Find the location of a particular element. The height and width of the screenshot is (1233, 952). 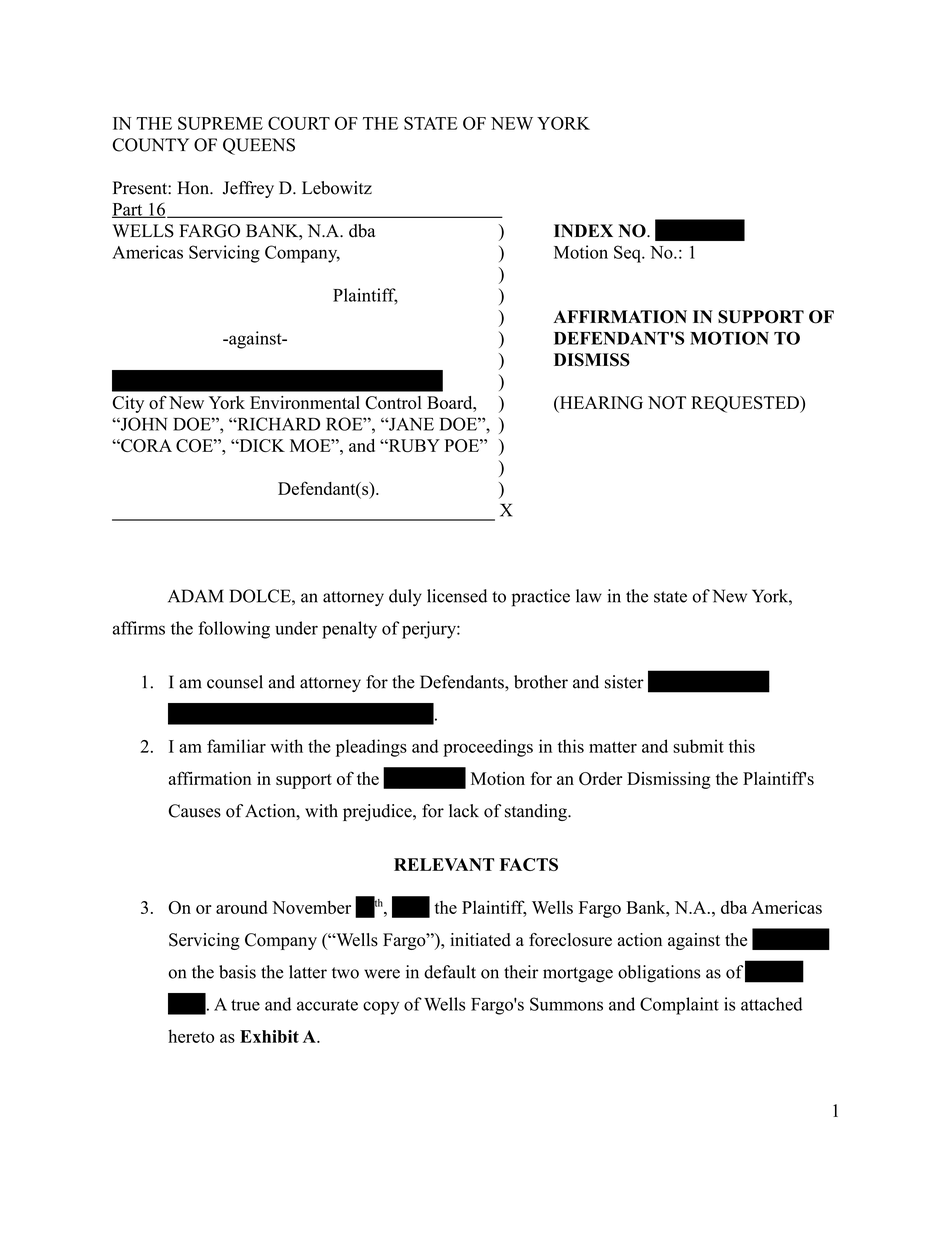

City is located at coordinates (128, 404).
